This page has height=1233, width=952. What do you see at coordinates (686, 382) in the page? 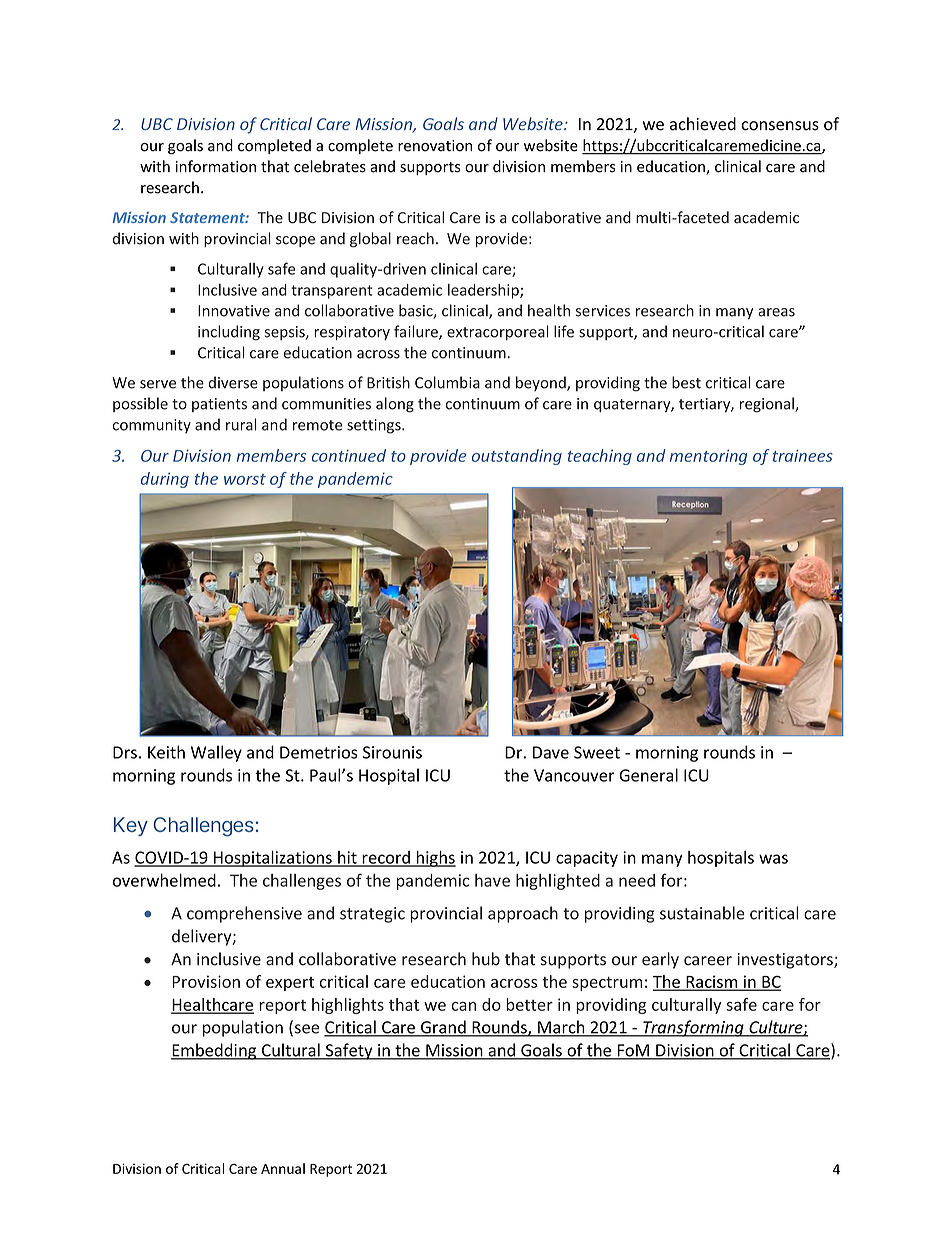
I see `best` at bounding box center [686, 382].
